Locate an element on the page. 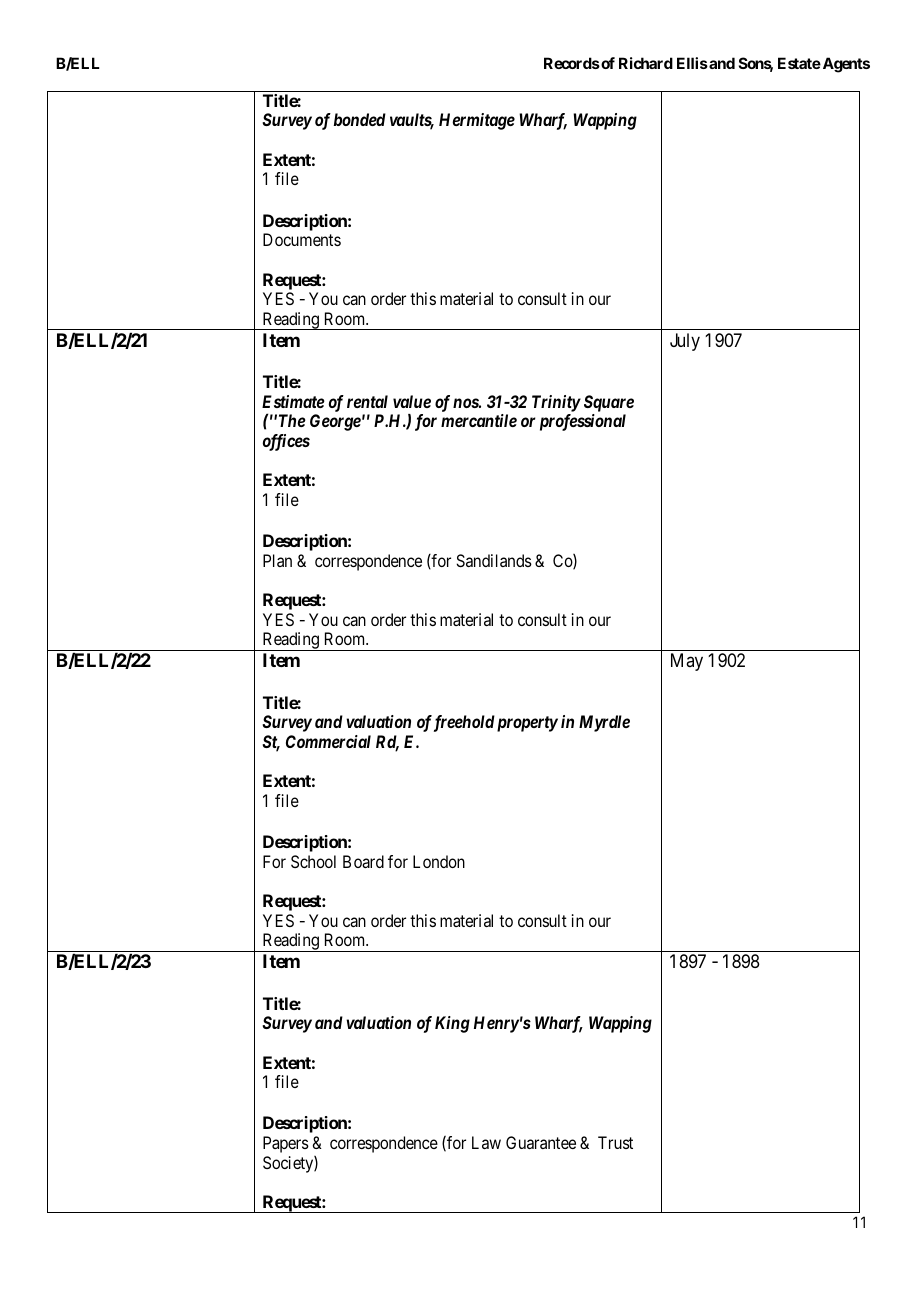  July is located at coordinates (685, 342).
